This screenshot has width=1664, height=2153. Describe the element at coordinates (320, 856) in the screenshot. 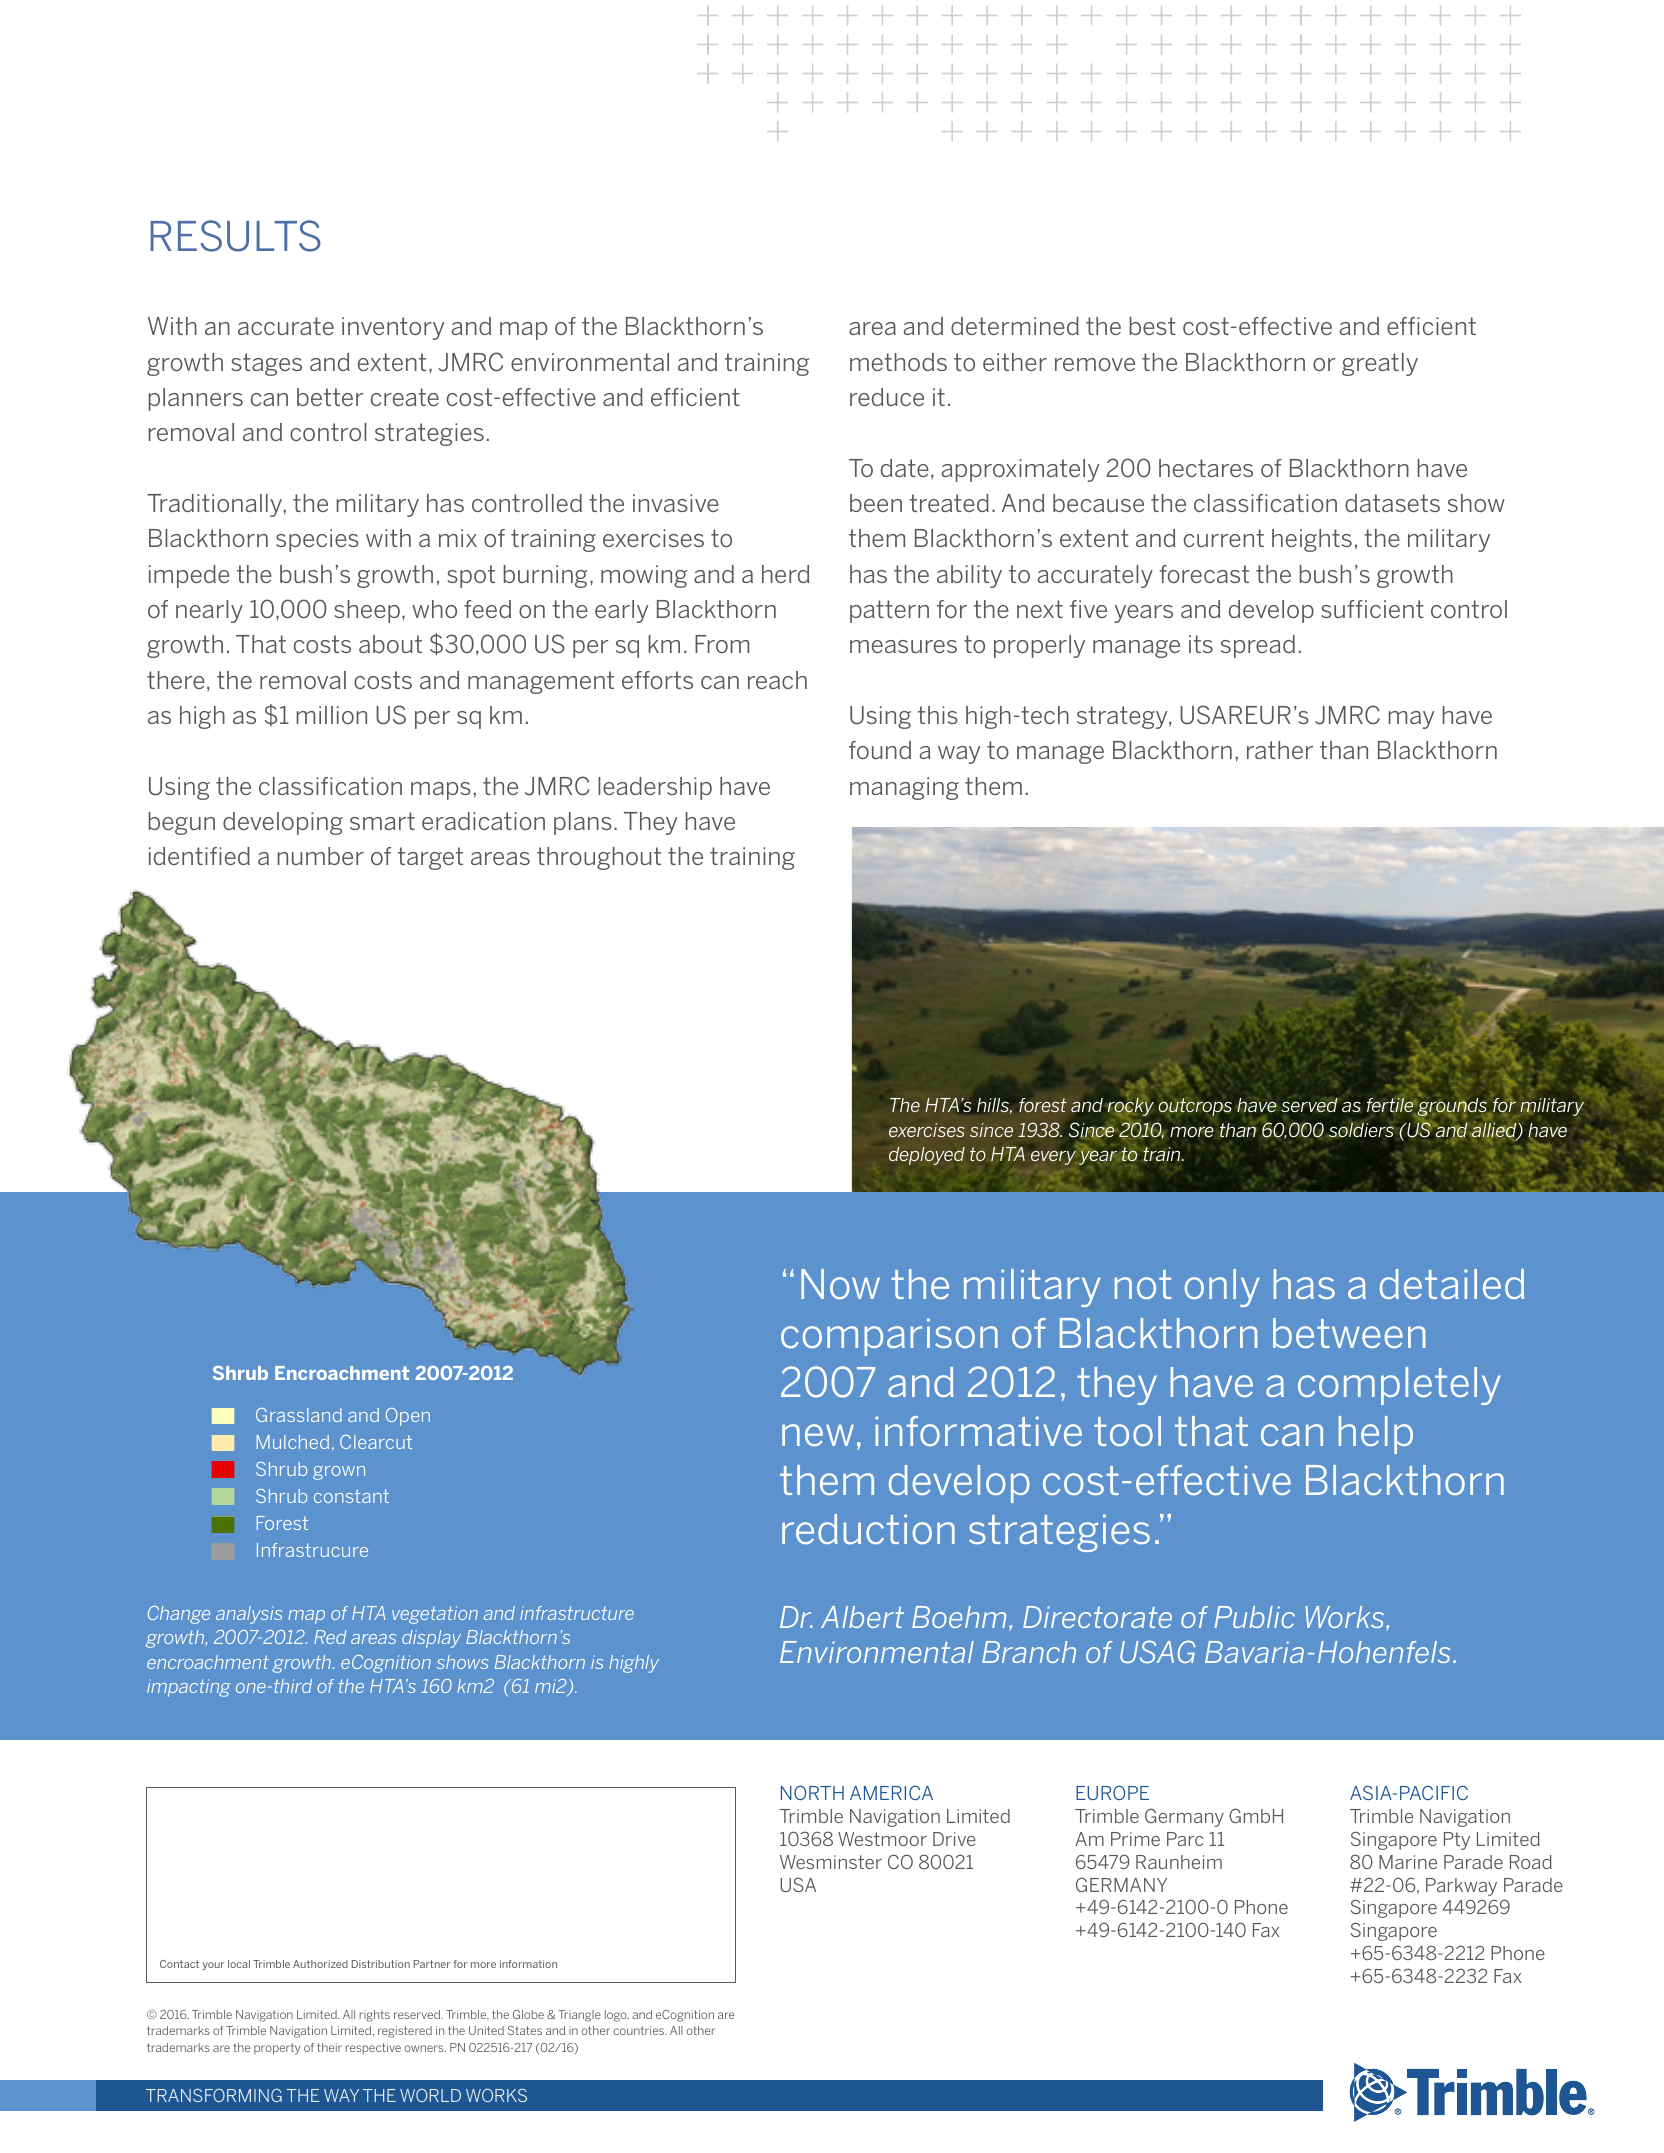

I see `number` at that location.
